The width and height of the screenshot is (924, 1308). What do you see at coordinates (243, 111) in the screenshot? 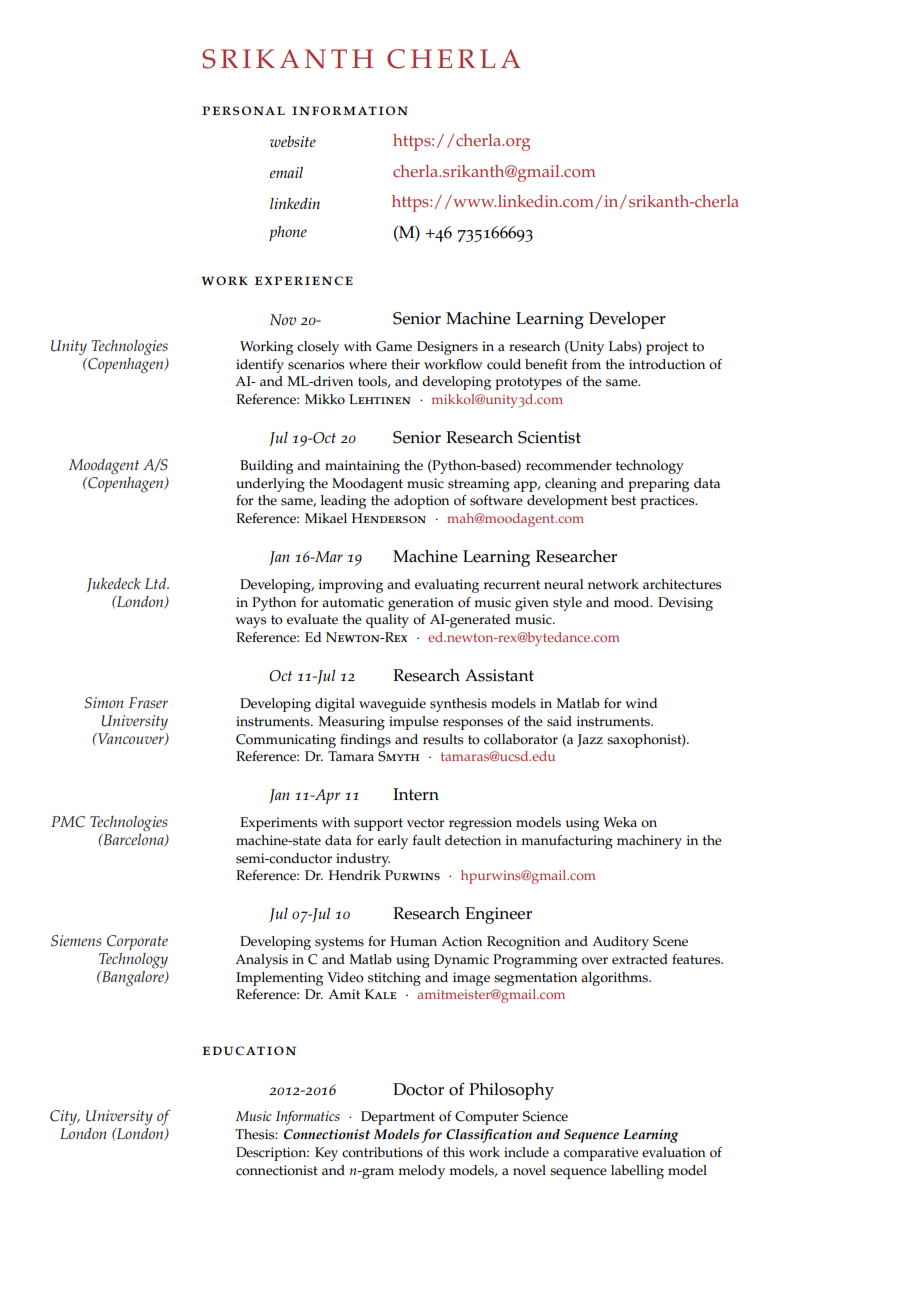
I see `personal` at bounding box center [243, 111].
